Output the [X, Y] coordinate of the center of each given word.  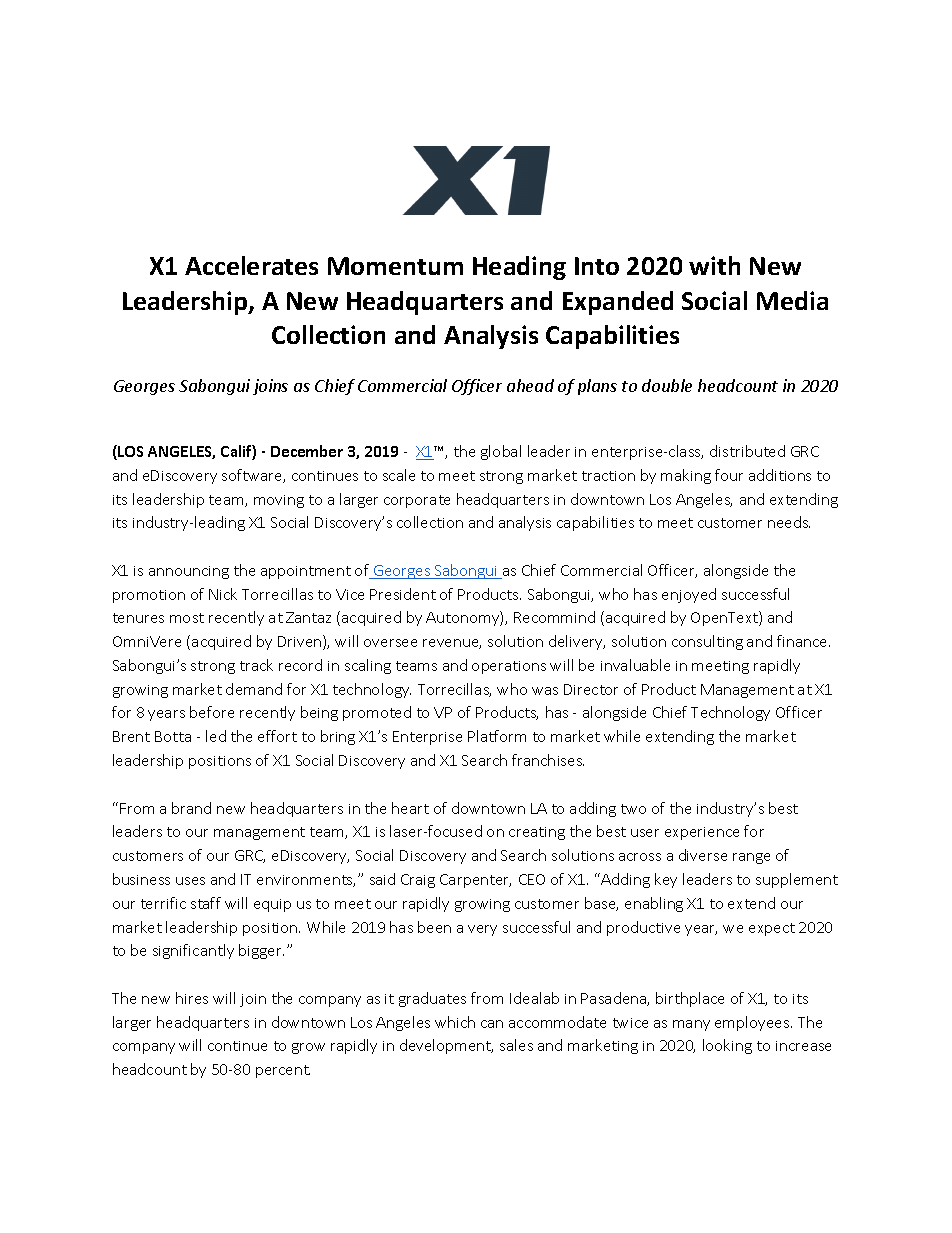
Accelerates [251, 265]
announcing [189, 572]
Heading [519, 268]
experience [702, 833]
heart [410, 808]
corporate [417, 501]
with [714, 265]
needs [789, 522]
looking [727, 1046]
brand [191, 808]
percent [283, 1071]
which [455, 1022]
